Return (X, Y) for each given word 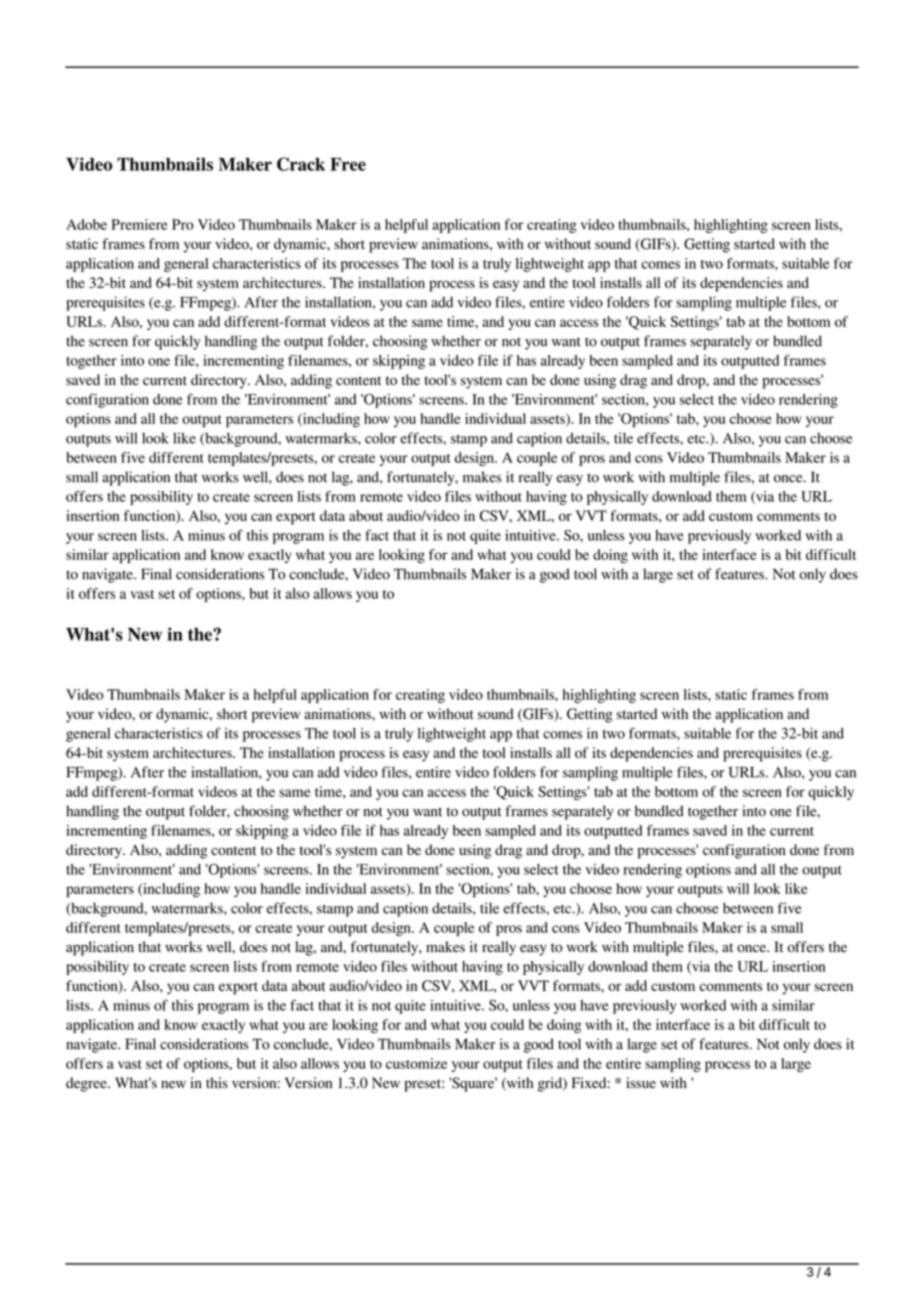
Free (348, 164)
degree (87, 1084)
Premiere (140, 224)
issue (641, 1083)
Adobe (86, 224)
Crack (301, 164)
